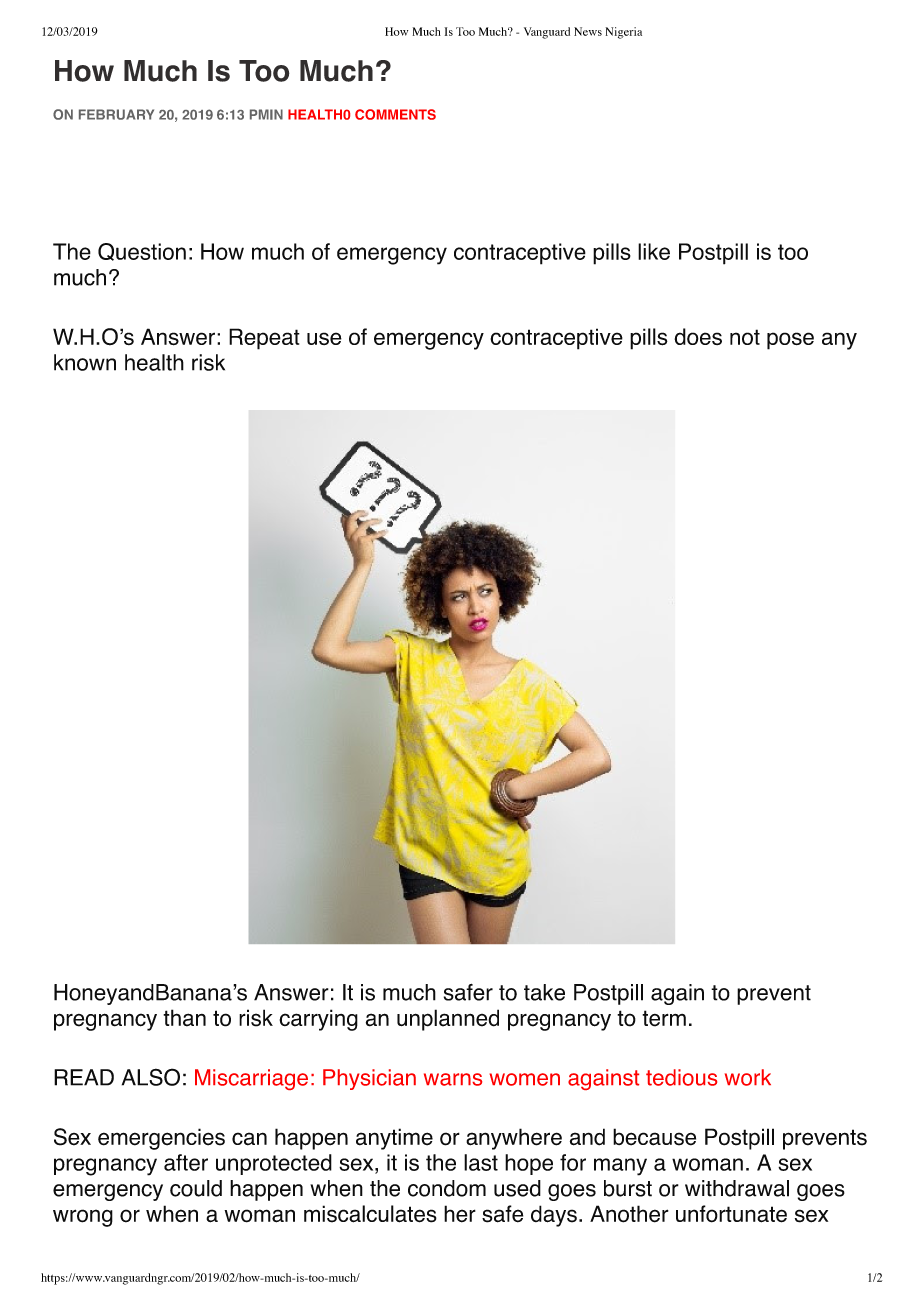 The image size is (924, 1308). Describe the element at coordinates (395, 114) in the screenshot. I see `COMMENTS` at that location.
